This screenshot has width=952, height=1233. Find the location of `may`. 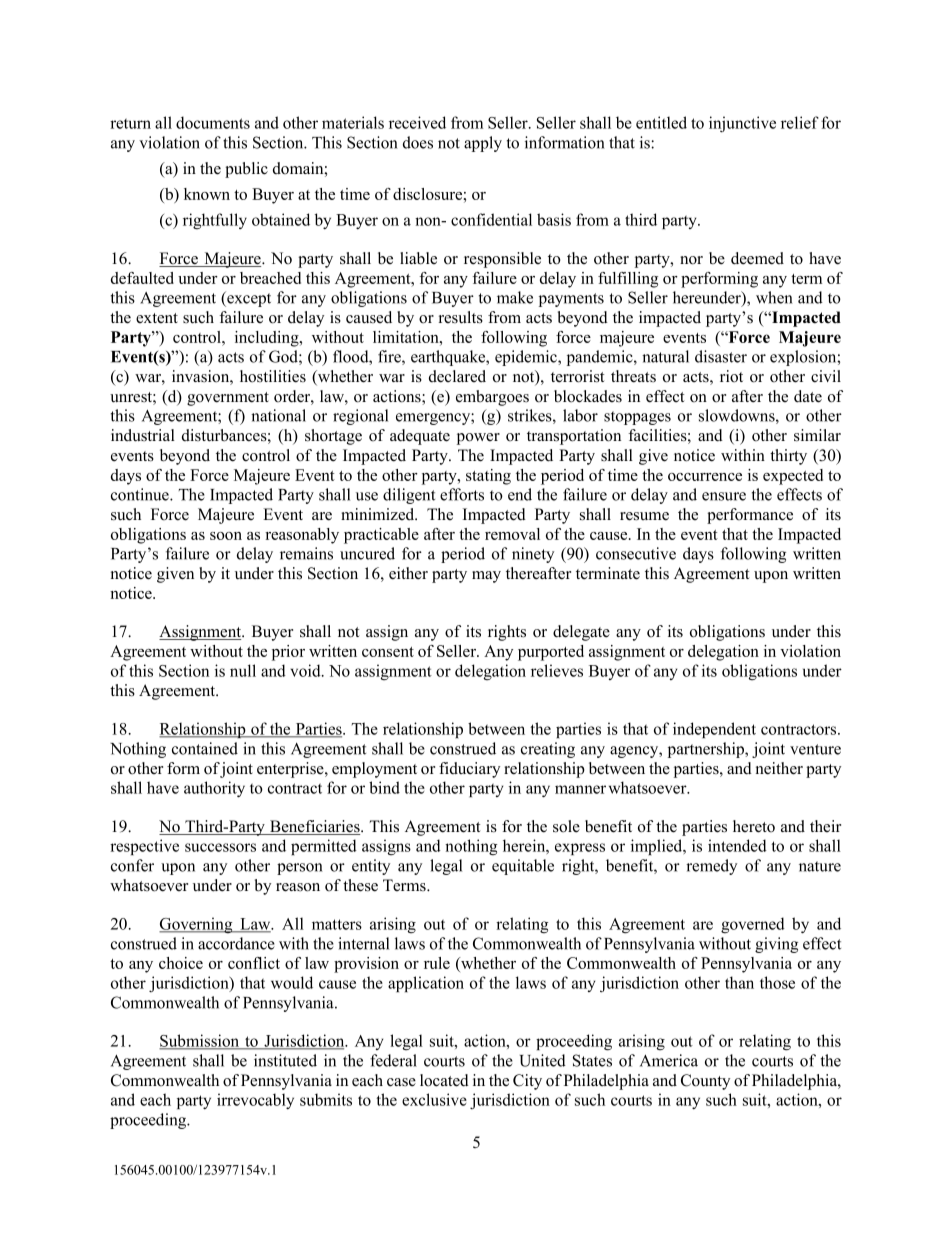

may is located at coordinates (486, 577).
